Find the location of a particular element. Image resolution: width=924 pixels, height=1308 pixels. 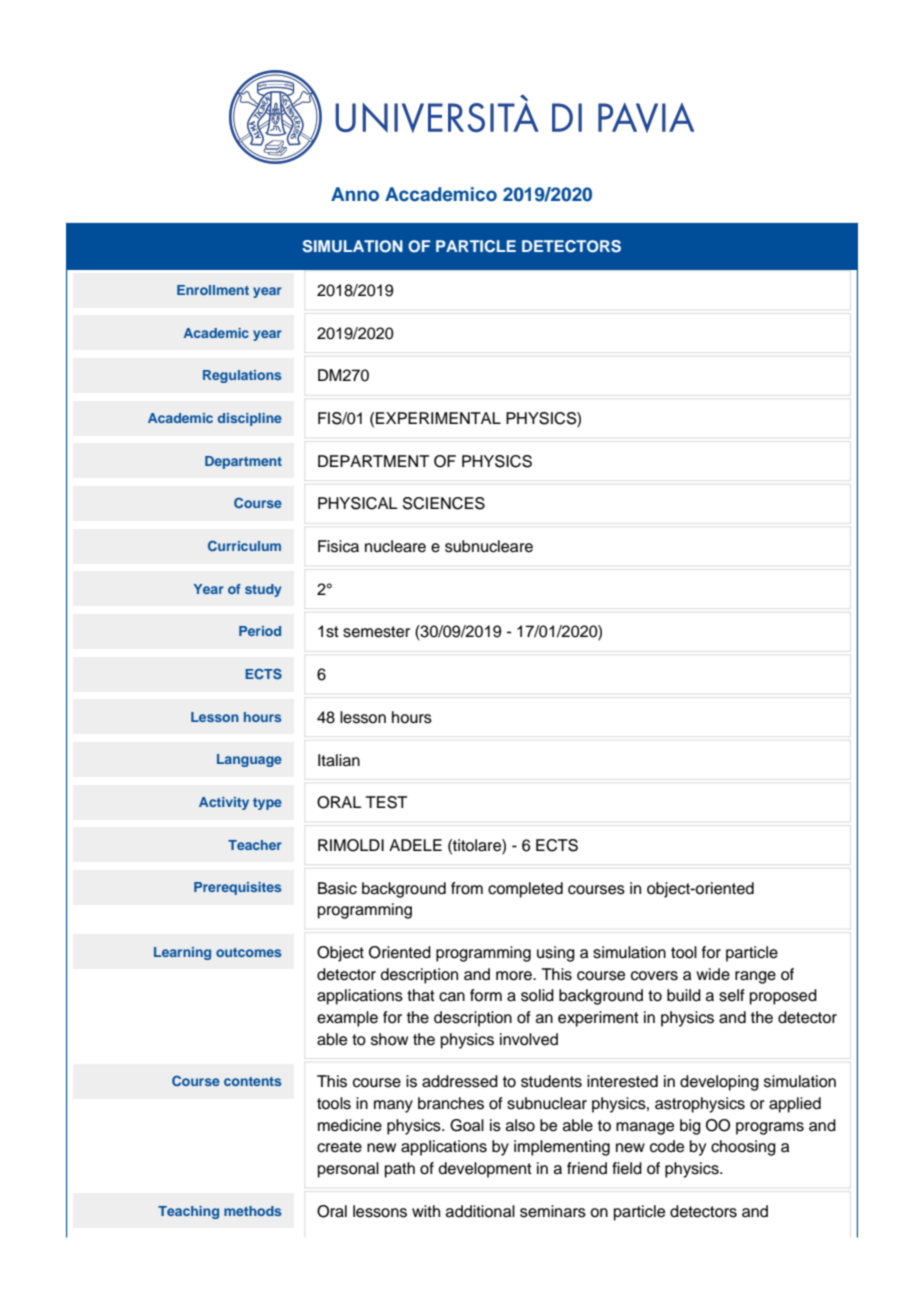

more is located at coordinates (515, 976).
